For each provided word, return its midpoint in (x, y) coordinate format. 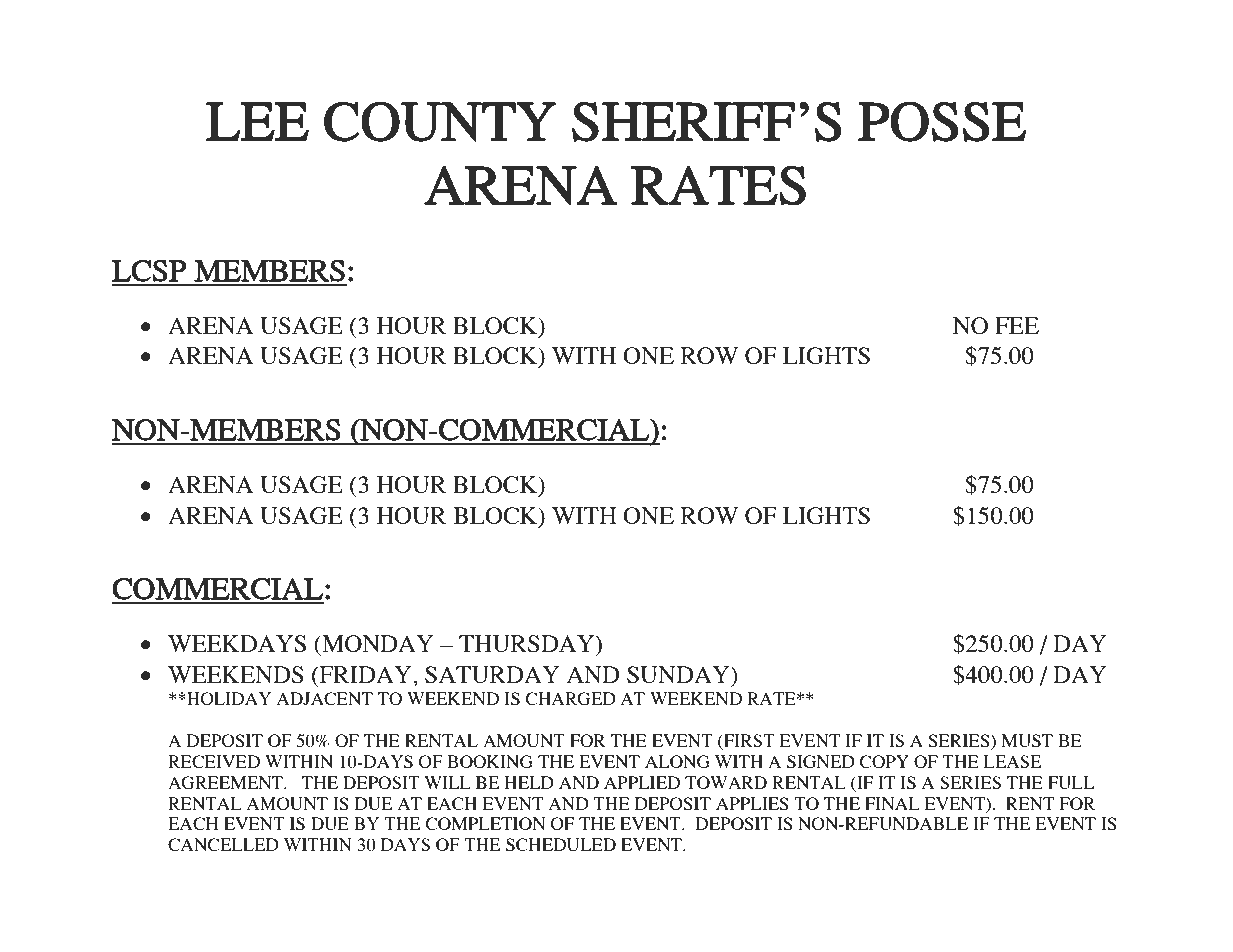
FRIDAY (365, 674)
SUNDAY (679, 674)
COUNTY (440, 121)
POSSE (942, 121)
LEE (257, 121)
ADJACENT (325, 698)
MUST (1027, 740)
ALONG (677, 761)
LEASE (1012, 761)
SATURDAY (492, 674)
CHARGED (571, 698)
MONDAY (377, 643)
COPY (884, 761)
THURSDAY (528, 645)
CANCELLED (223, 844)
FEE (1017, 325)
